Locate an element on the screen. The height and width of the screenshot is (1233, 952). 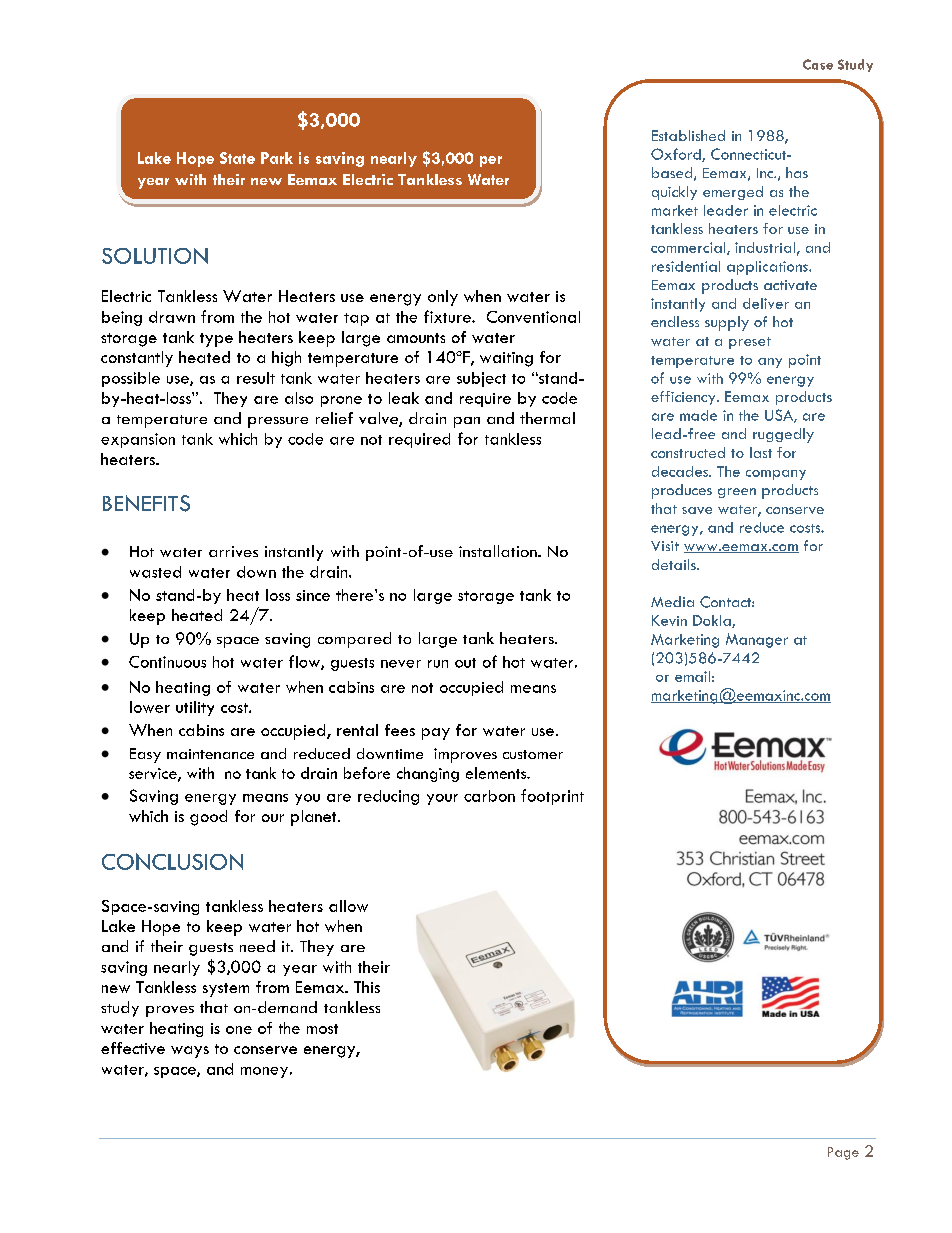
wasted is located at coordinates (155, 572).
